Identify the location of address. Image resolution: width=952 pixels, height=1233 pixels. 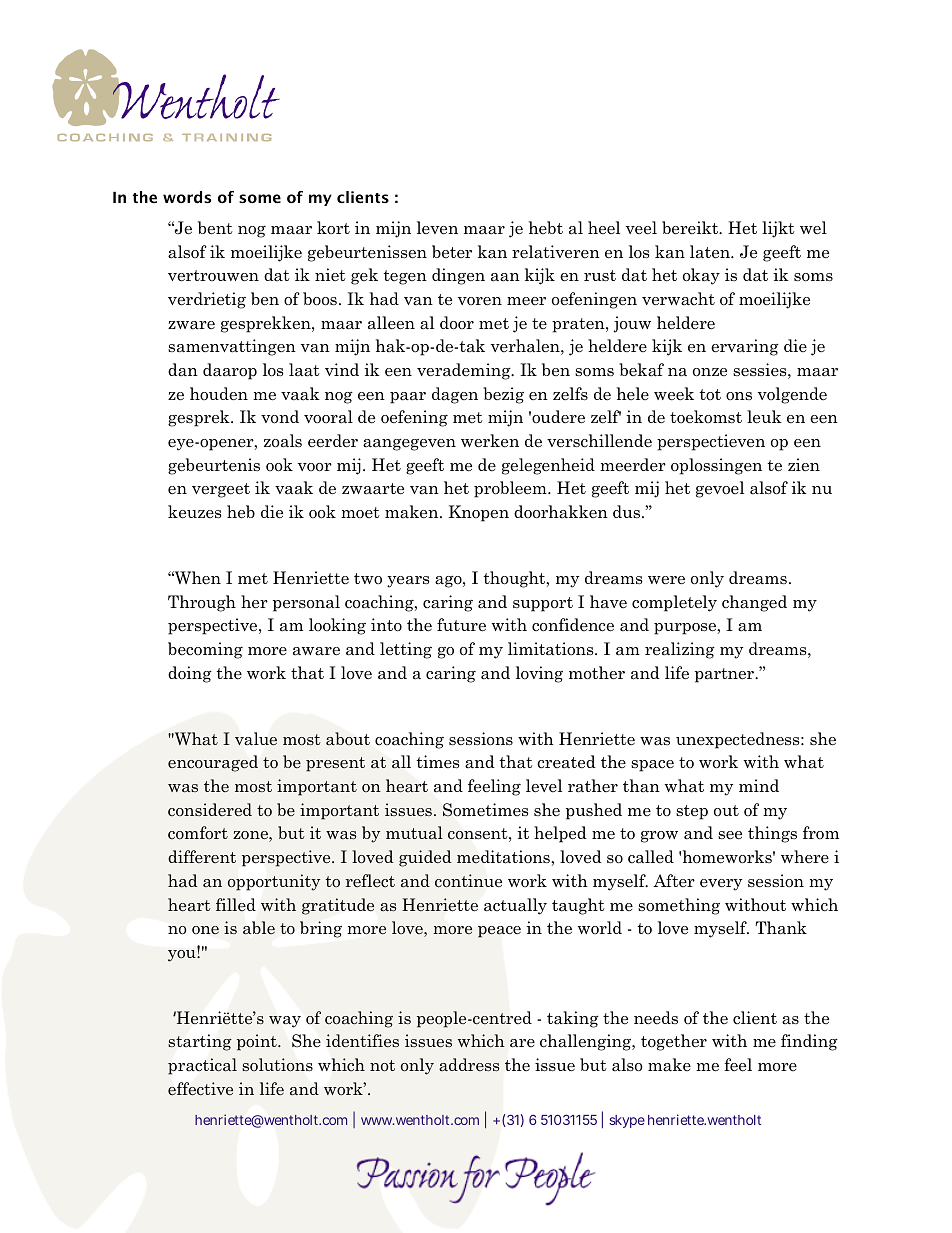
(469, 1064).
